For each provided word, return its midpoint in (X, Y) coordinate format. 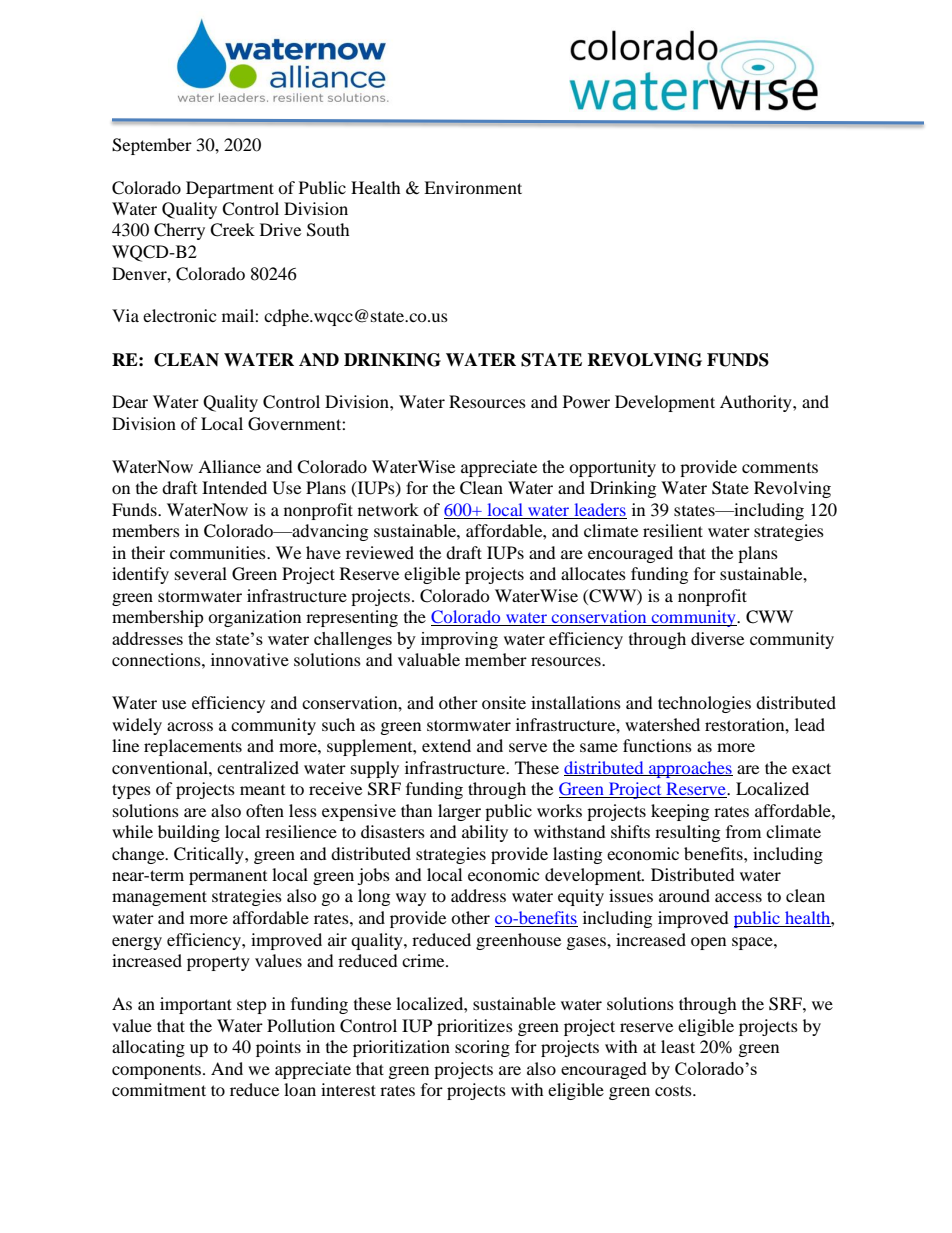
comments (780, 468)
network (388, 509)
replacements (193, 747)
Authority (757, 403)
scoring (482, 1048)
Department (230, 189)
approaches (690, 769)
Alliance (229, 466)
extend (446, 745)
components (156, 1072)
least (678, 1046)
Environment (473, 187)
